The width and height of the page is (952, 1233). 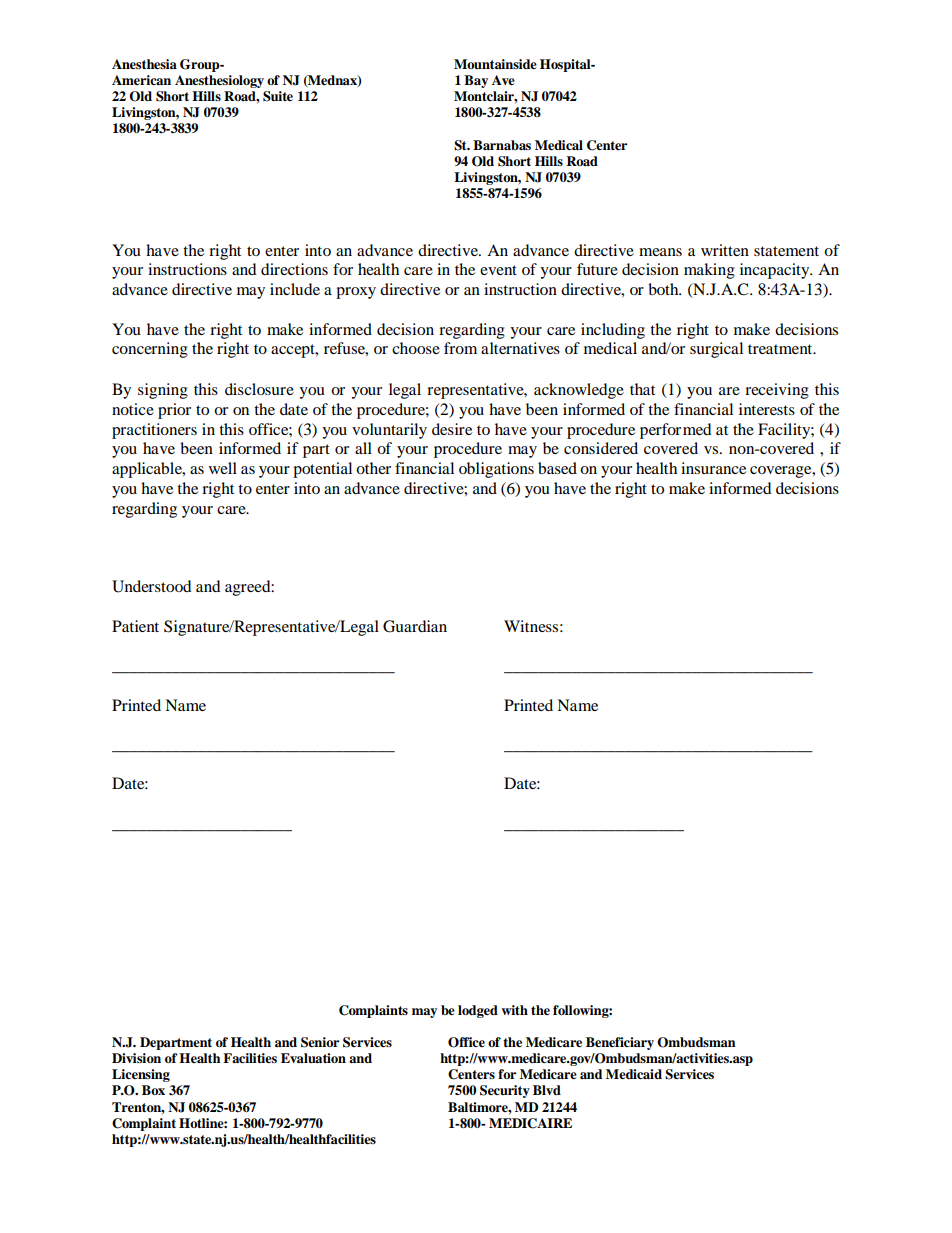 I want to click on well, so click(x=223, y=468).
